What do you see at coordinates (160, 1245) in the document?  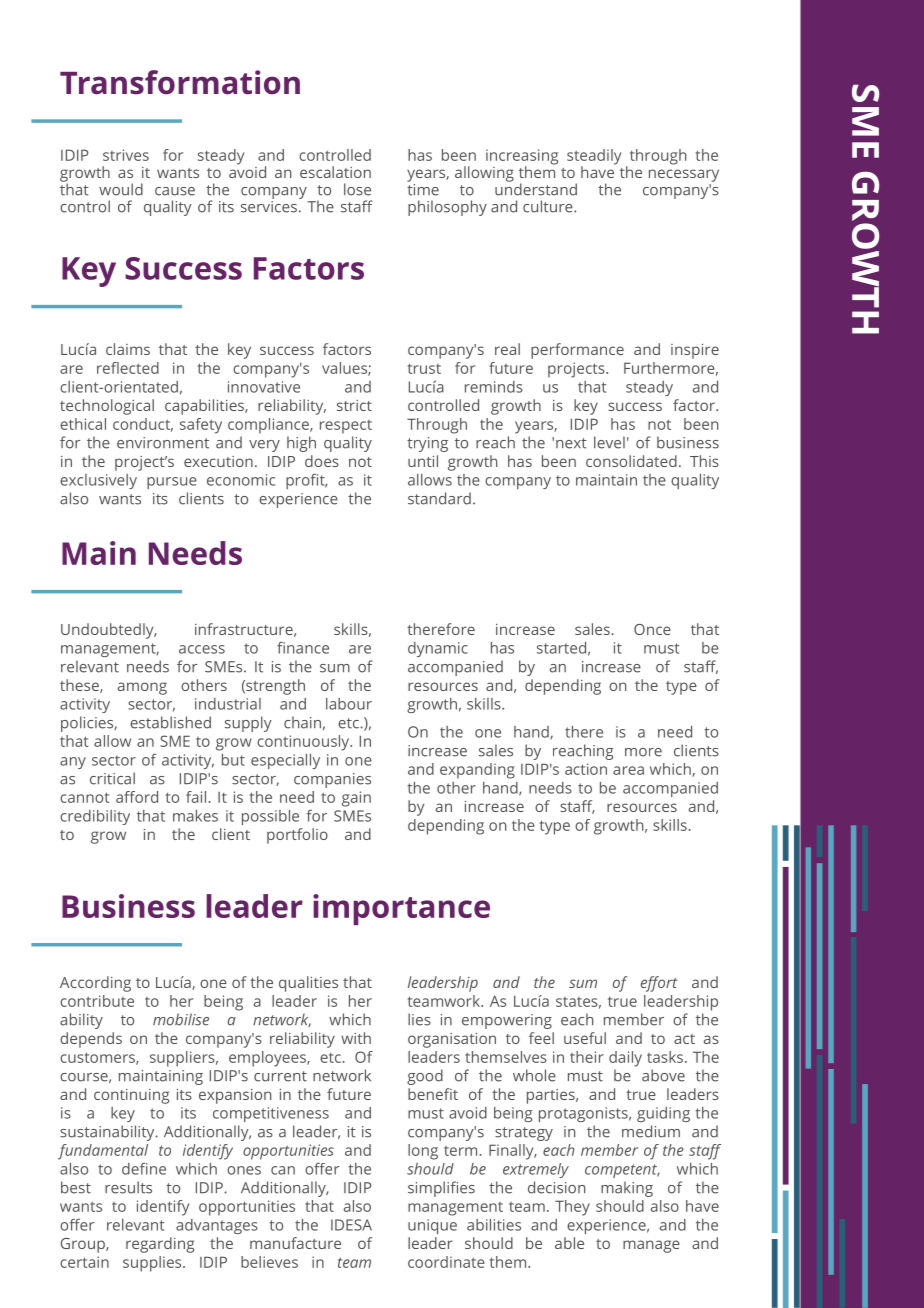 I see `regarding` at bounding box center [160, 1245].
